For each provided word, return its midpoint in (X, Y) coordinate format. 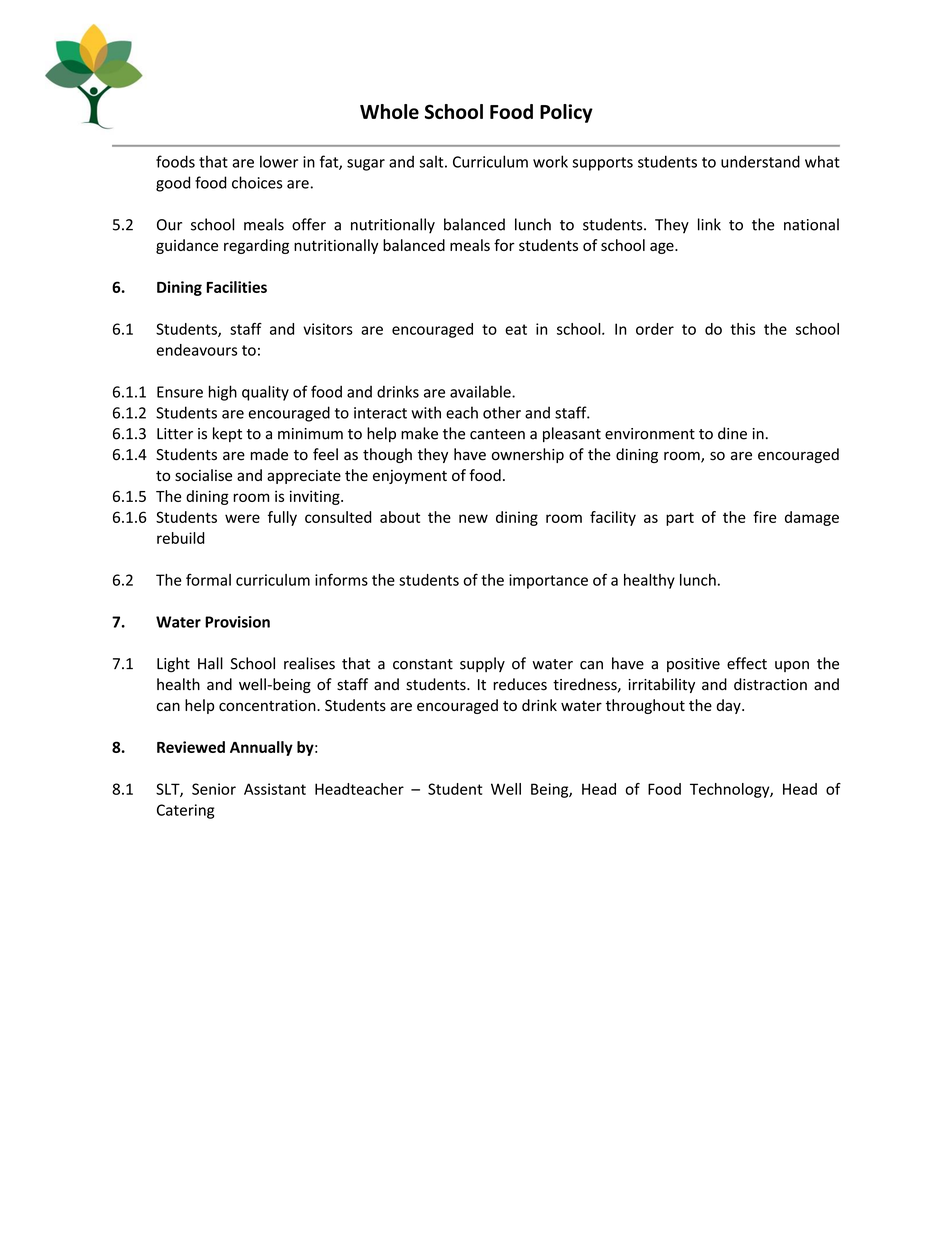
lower (279, 161)
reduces (520, 684)
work (550, 161)
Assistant (275, 789)
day (730, 706)
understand (760, 161)
